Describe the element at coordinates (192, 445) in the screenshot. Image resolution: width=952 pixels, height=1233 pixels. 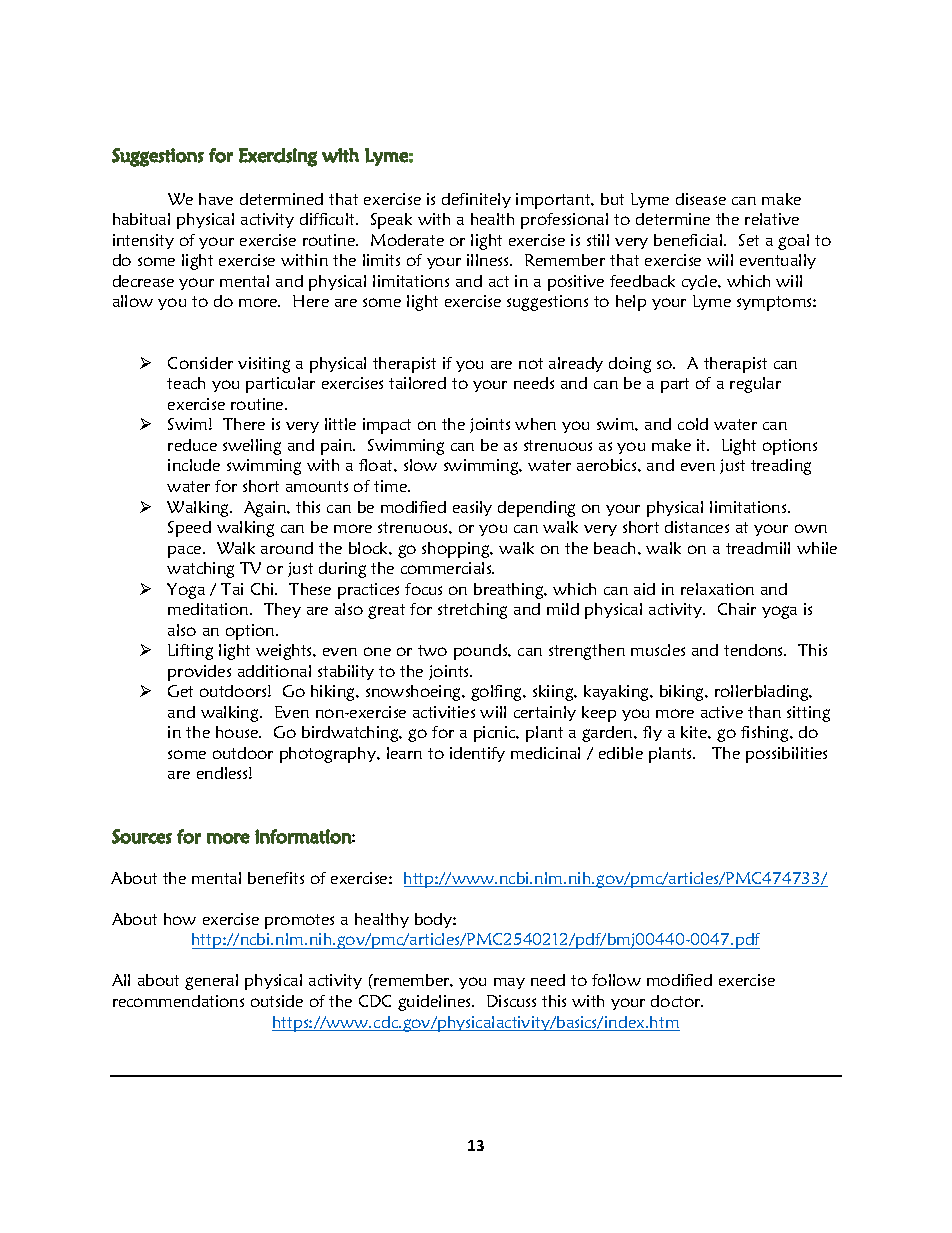
I see `reduce` at that location.
